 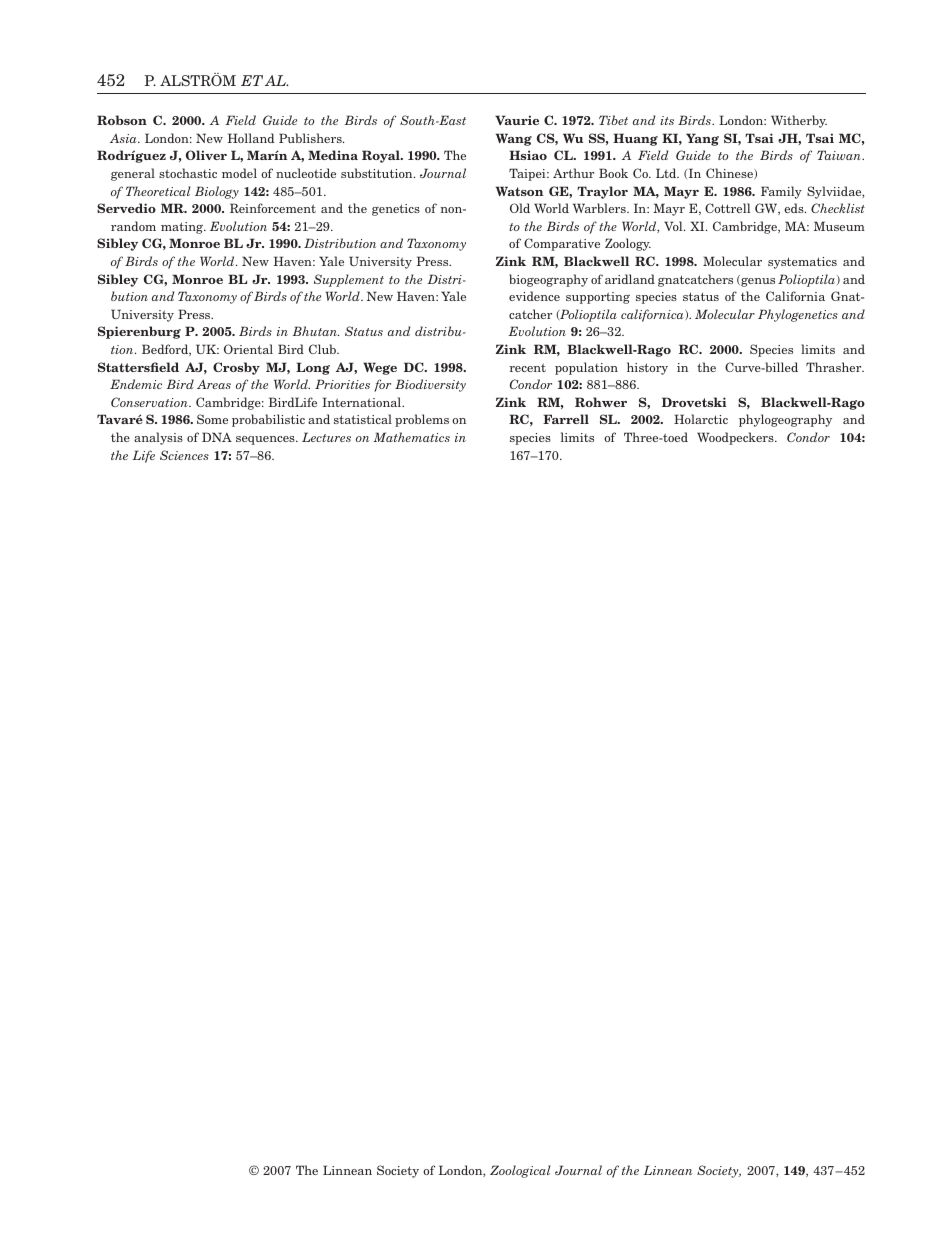 What do you see at coordinates (206, 155) in the screenshot?
I see `Oliver` at bounding box center [206, 155].
